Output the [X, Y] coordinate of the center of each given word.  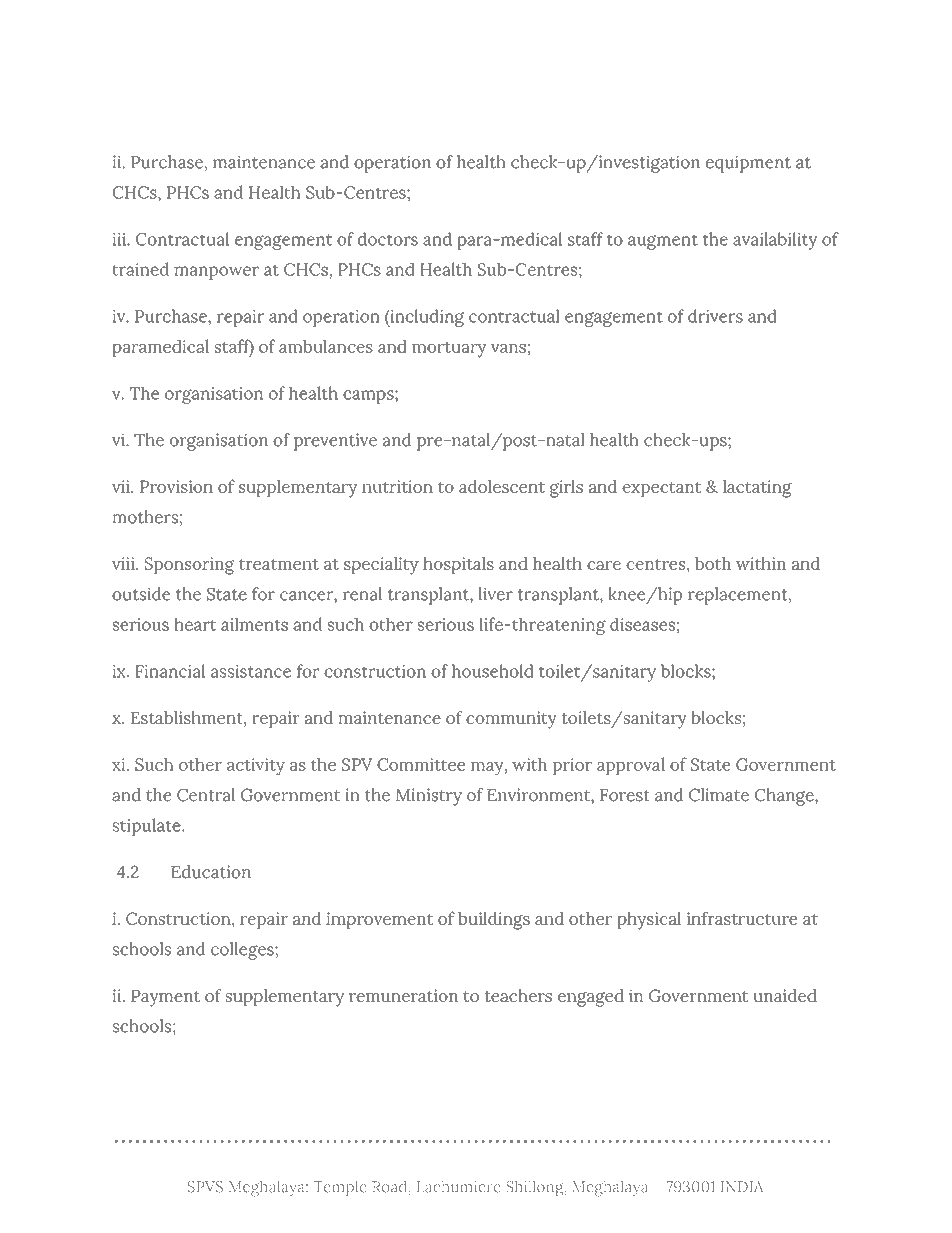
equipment [748, 164]
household [493, 671]
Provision [176, 486]
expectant [661, 489]
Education [211, 872]
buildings [494, 921]
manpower [216, 273]
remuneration [403, 995]
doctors [388, 239]
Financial [170, 671]
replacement [739, 596]
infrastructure [742, 918]
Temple [340, 1188]
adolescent [502, 486]
